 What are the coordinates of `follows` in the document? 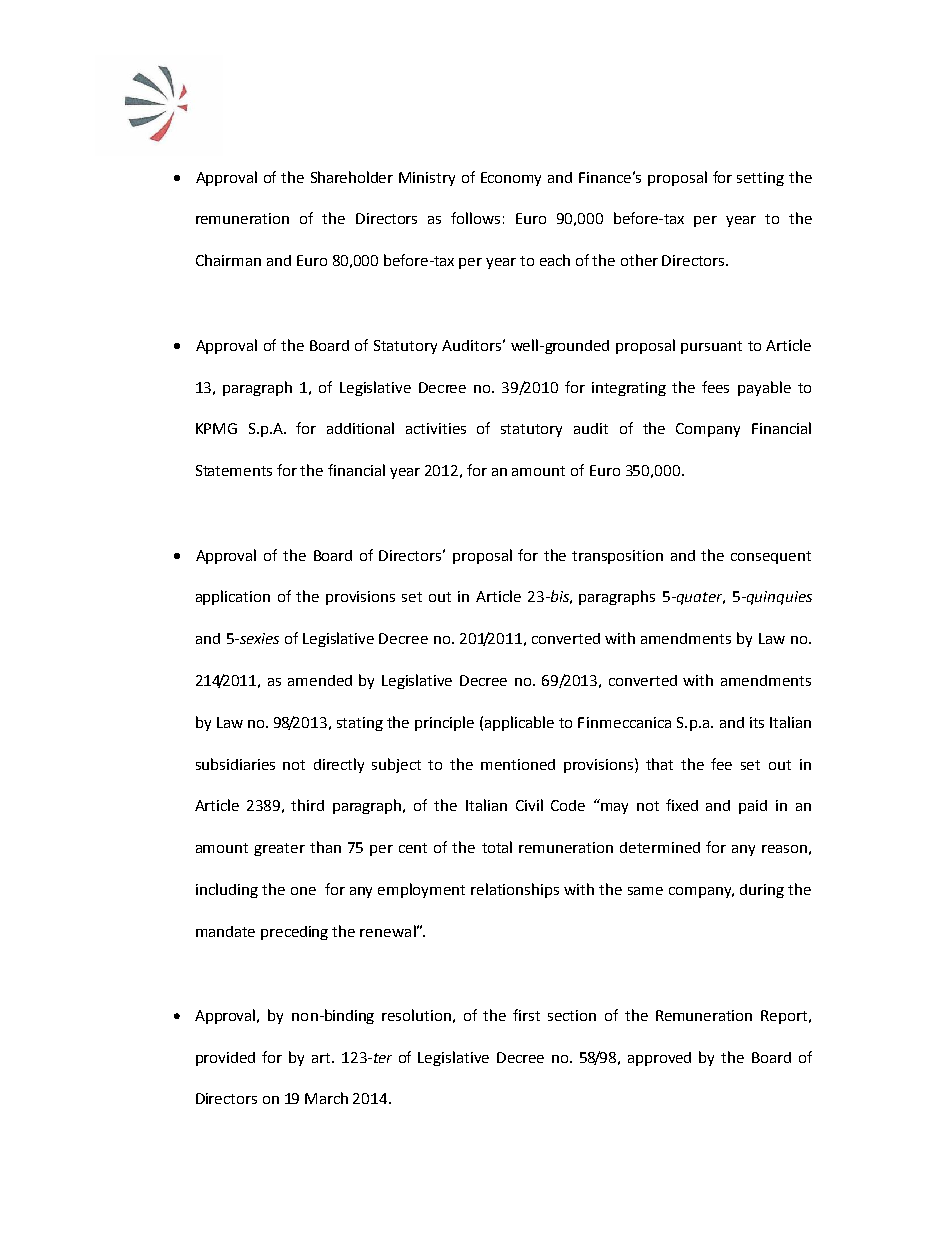 It's located at (475, 218).
